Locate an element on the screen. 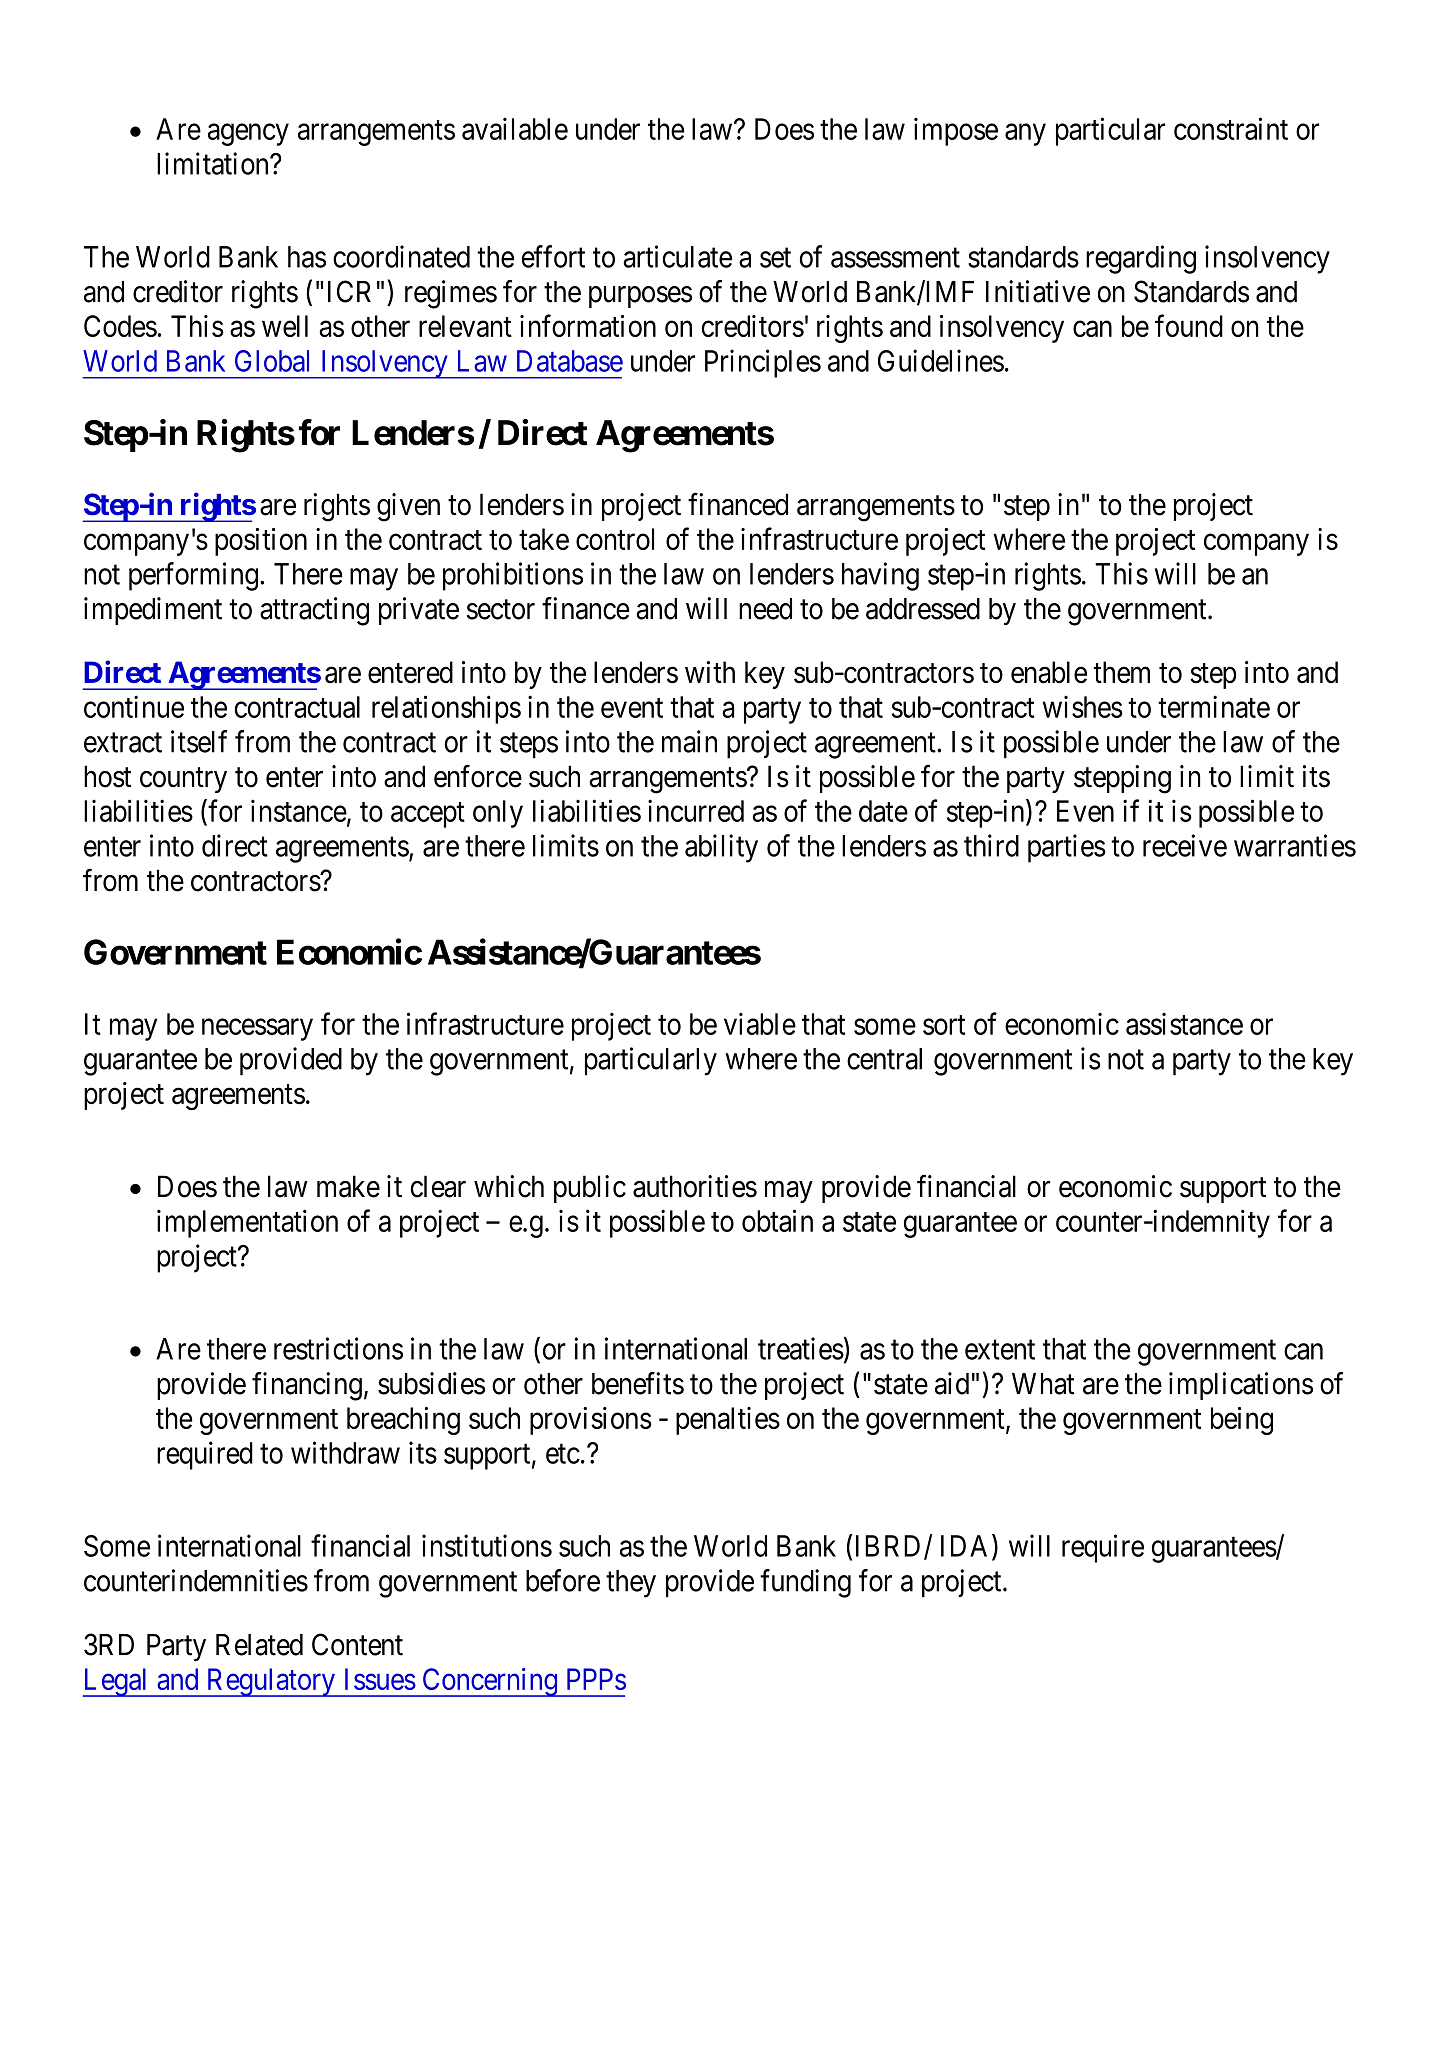  ability is located at coordinates (721, 848).
